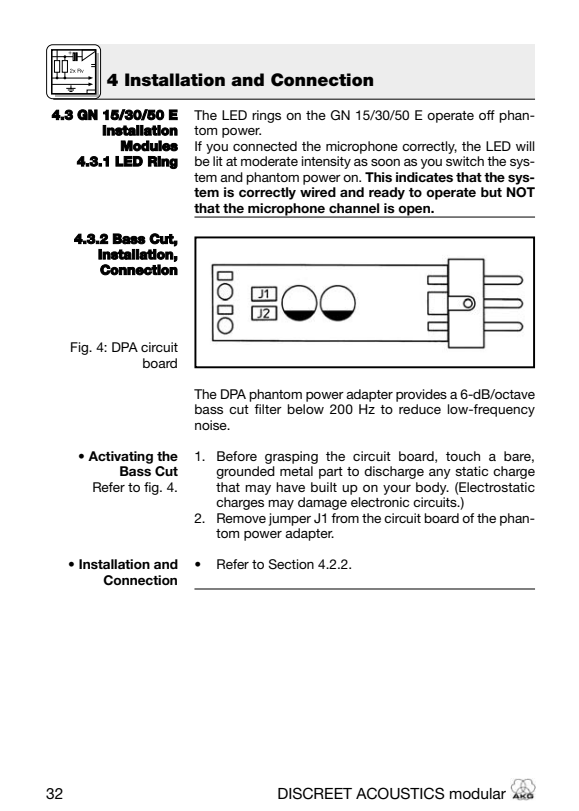  What do you see at coordinates (331, 473) in the document?
I see `part` at bounding box center [331, 473].
